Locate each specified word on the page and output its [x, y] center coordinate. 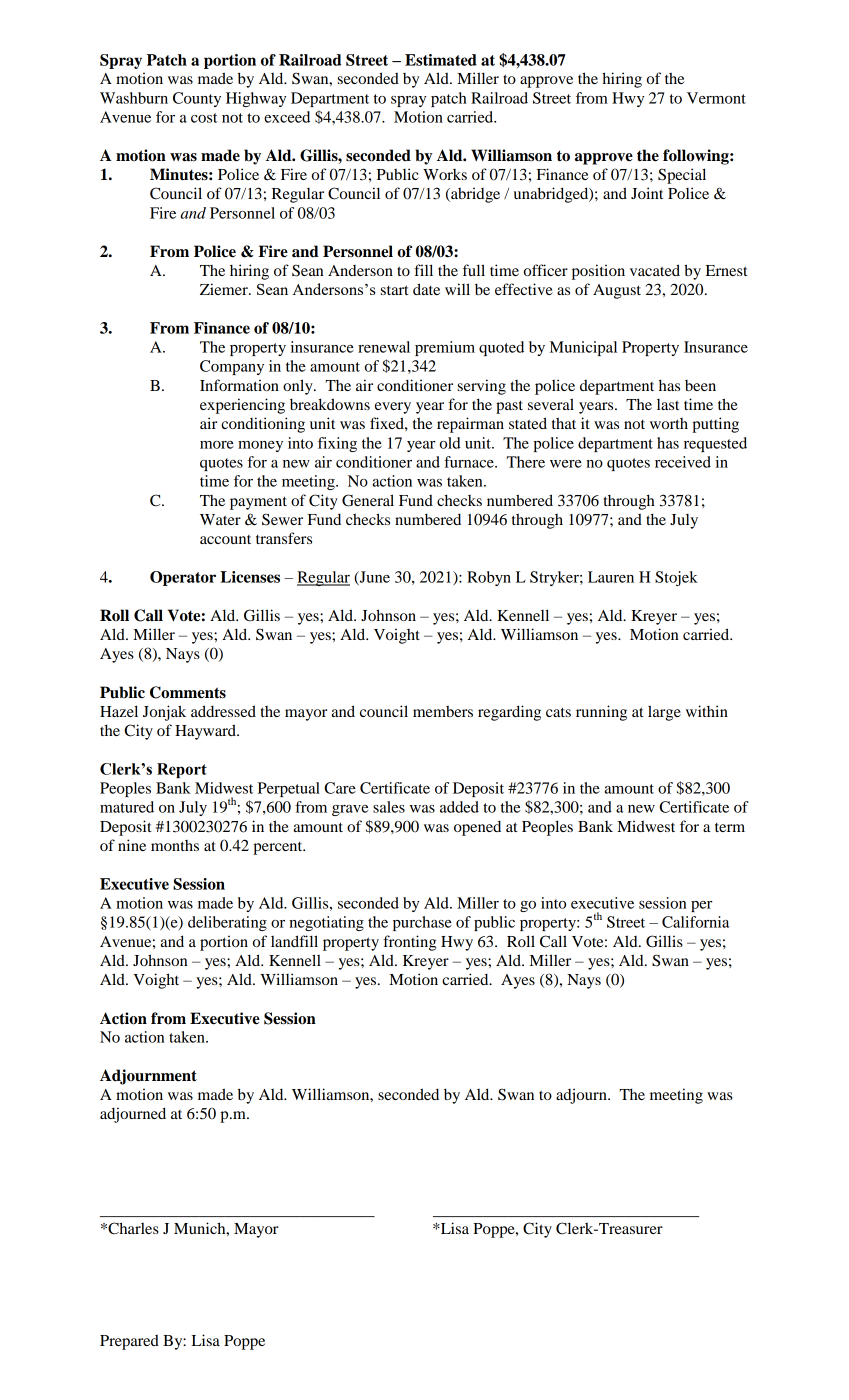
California [695, 922]
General [368, 500]
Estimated [441, 60]
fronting [409, 943]
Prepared [129, 1342]
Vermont [716, 98]
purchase [422, 923]
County [197, 99]
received [683, 462]
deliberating [227, 923]
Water [220, 519]
